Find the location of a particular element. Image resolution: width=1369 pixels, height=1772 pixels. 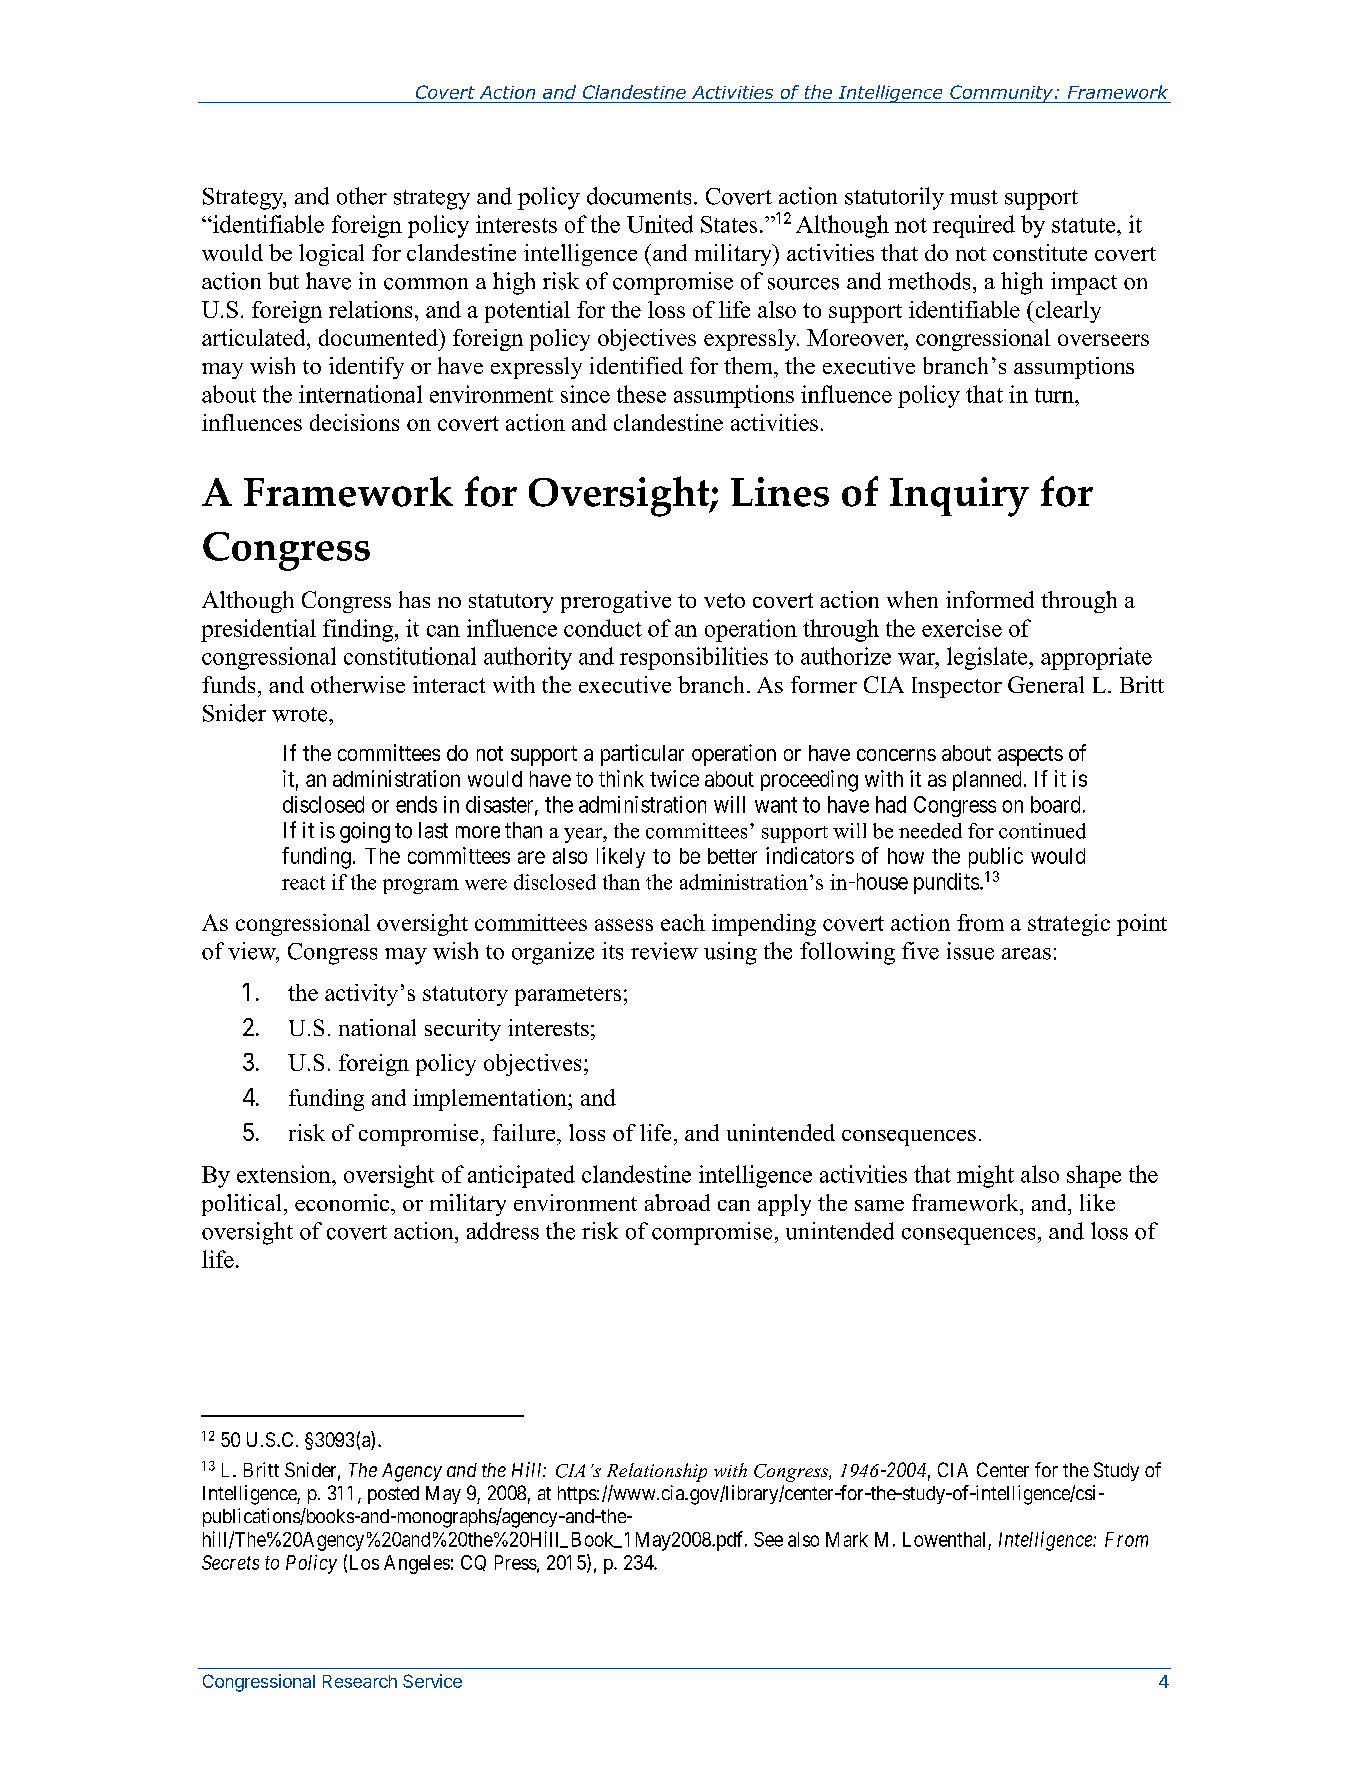

responsibilities is located at coordinates (694, 658).
